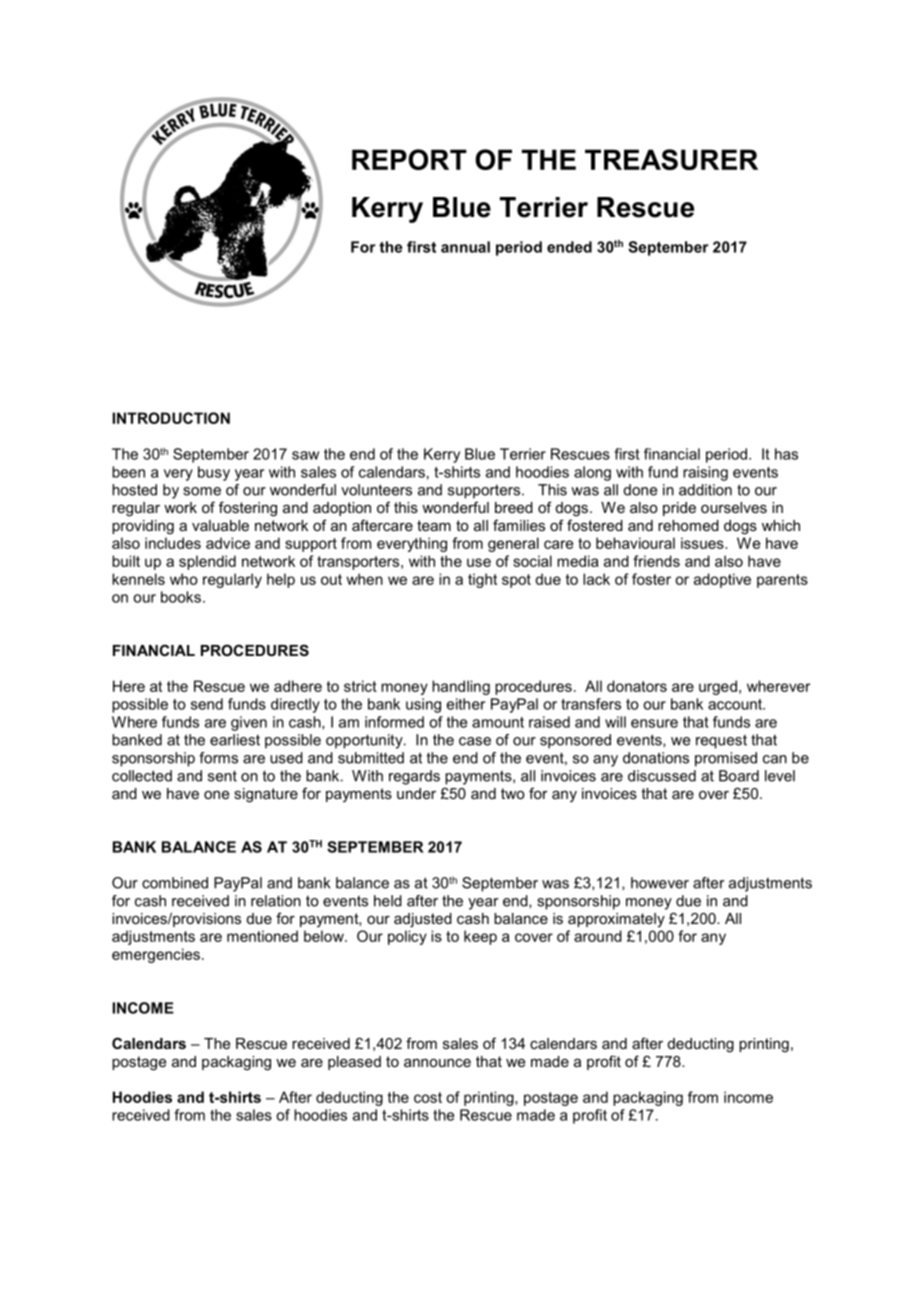 The image size is (924, 1308). What do you see at coordinates (222, 776) in the screenshot?
I see `sent` at bounding box center [222, 776].
